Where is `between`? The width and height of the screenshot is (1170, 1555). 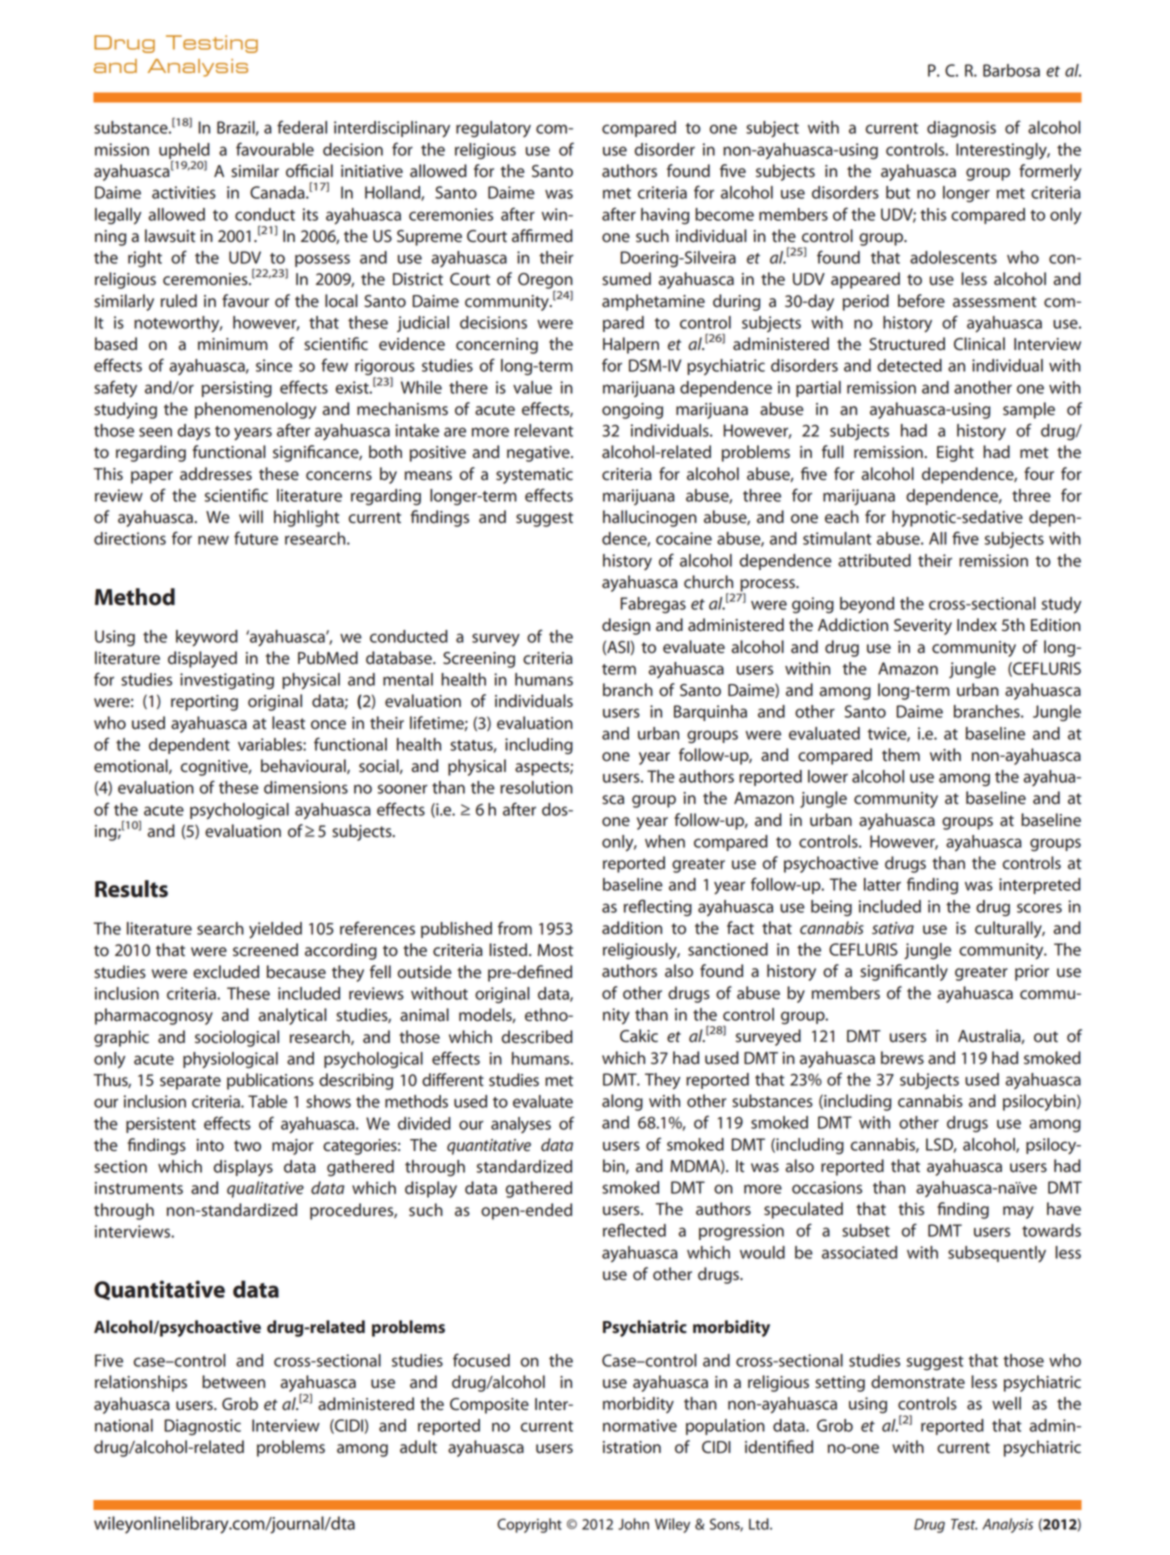 between is located at coordinates (233, 1382).
